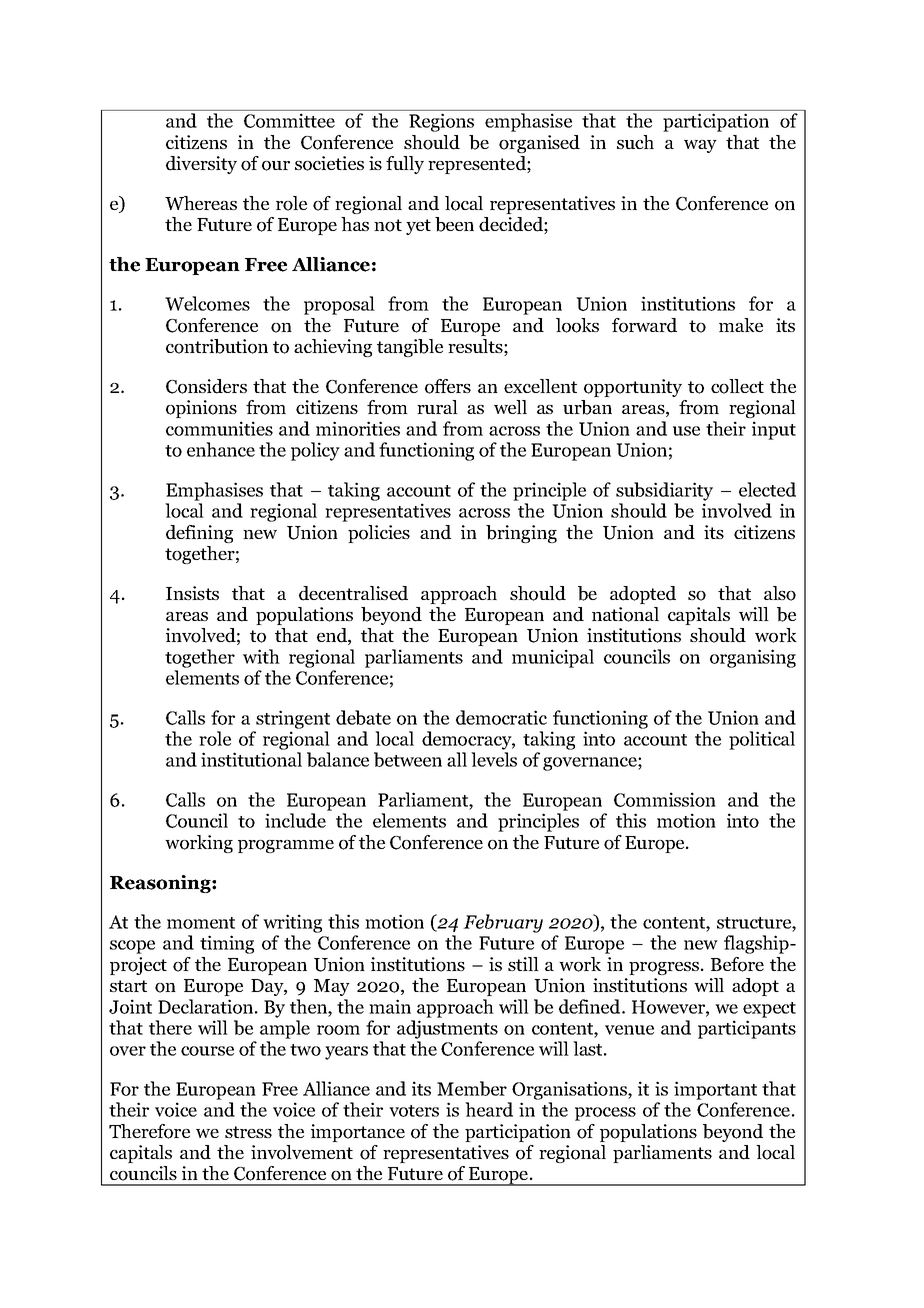 The image size is (924, 1308). Describe the element at coordinates (192, 593) in the screenshot. I see `Insists` at that location.
